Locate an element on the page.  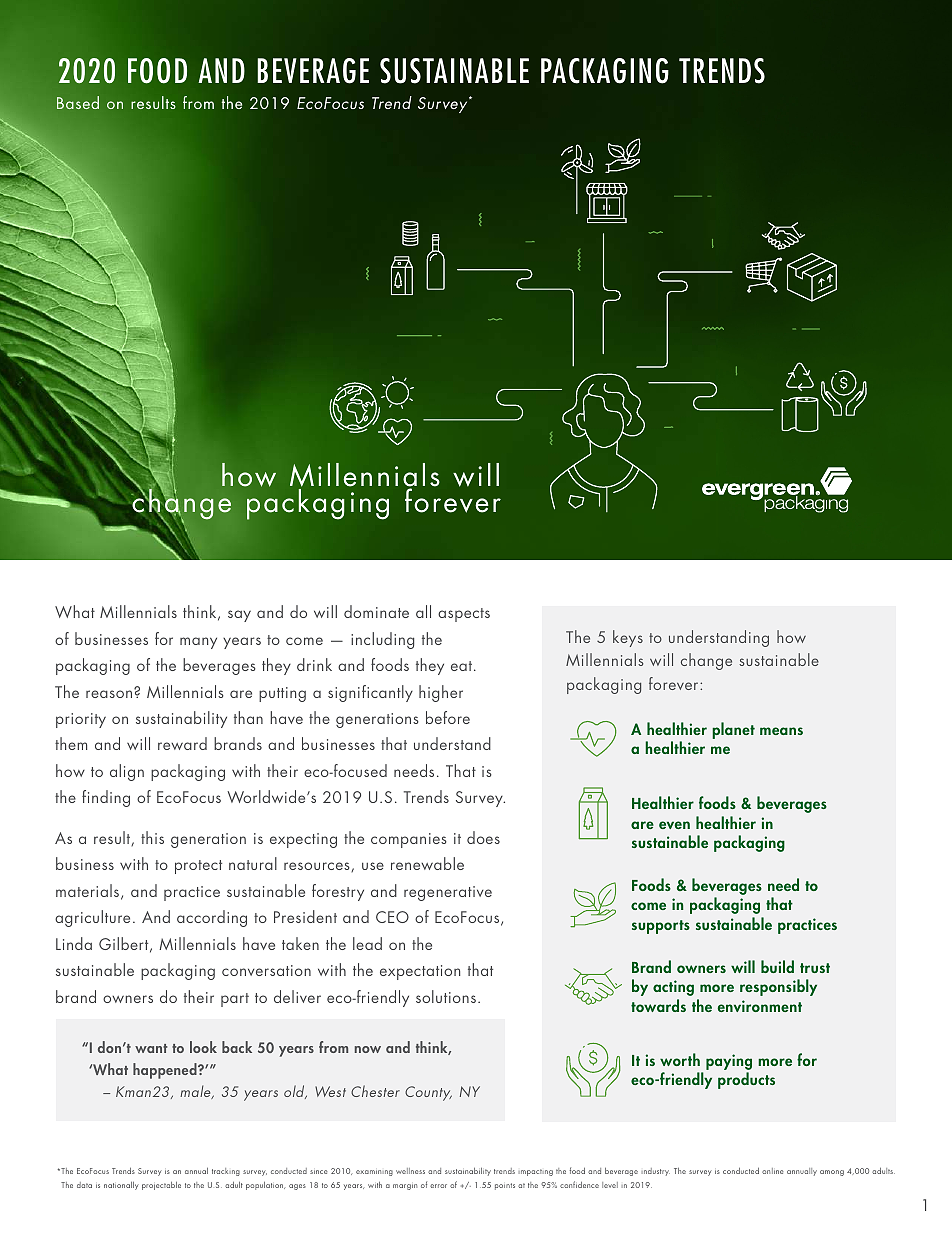
means is located at coordinates (781, 731).
